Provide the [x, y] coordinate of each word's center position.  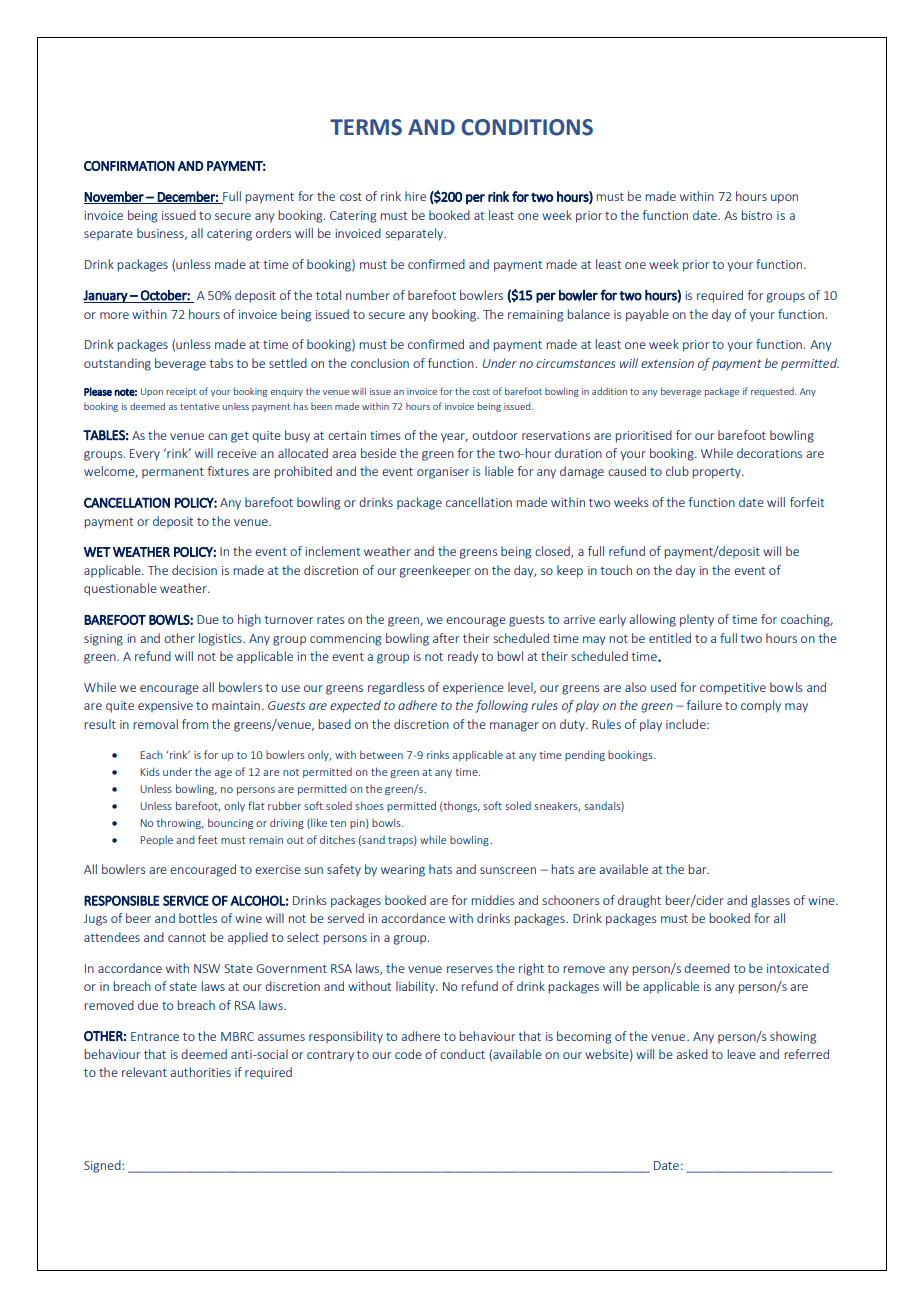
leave [742, 1054]
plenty [697, 620]
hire [415, 196]
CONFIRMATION [129, 166]
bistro [757, 215]
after [446, 638]
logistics [221, 639]
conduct [462, 1054]
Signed [103, 1166]
